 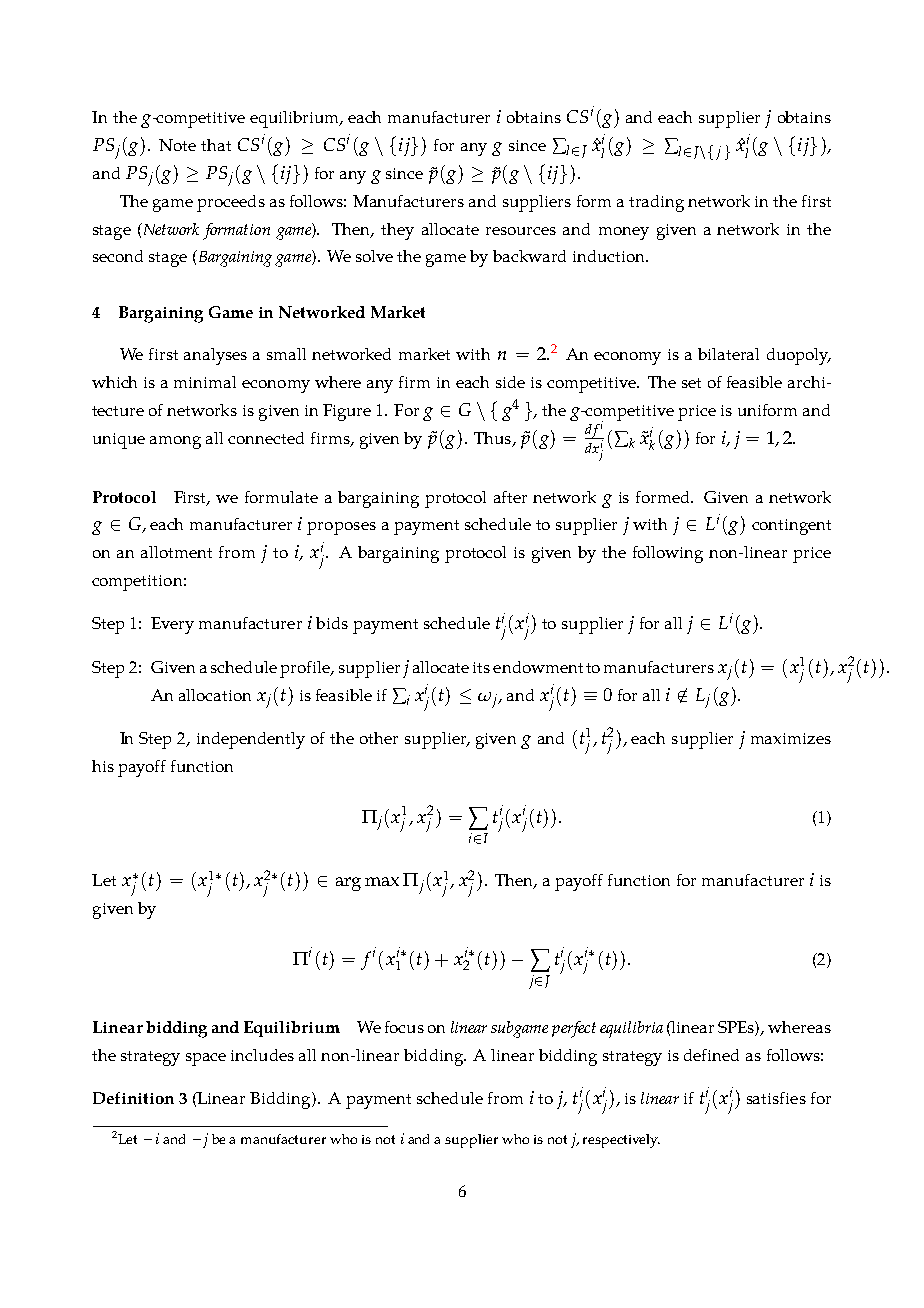 What do you see at coordinates (133, 1098) in the screenshot?
I see `Definition` at bounding box center [133, 1098].
